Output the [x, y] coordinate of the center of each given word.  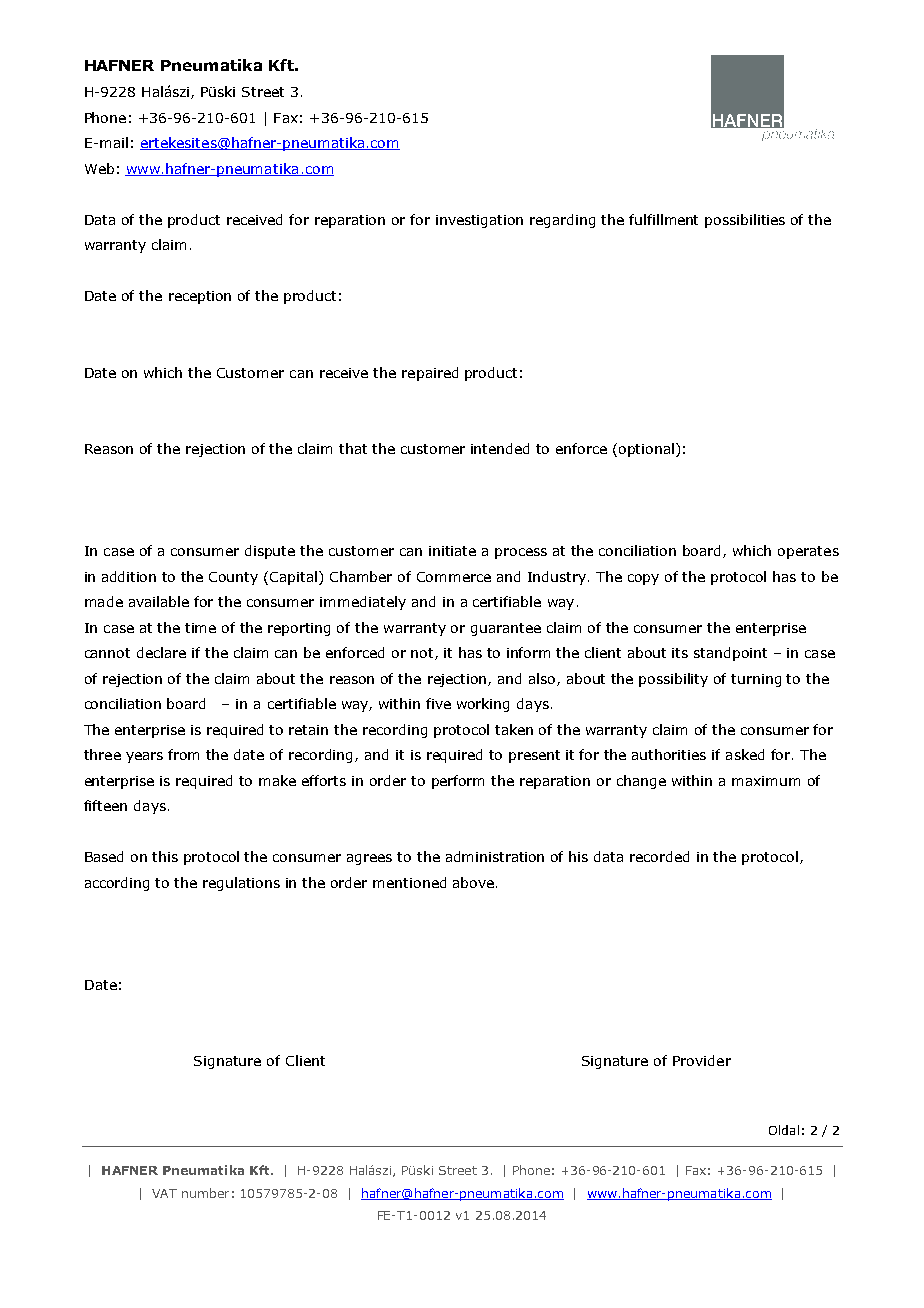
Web [99, 168]
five [438, 703]
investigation [479, 221]
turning [756, 680]
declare [161, 652]
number [205, 1193]
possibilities [745, 221]
